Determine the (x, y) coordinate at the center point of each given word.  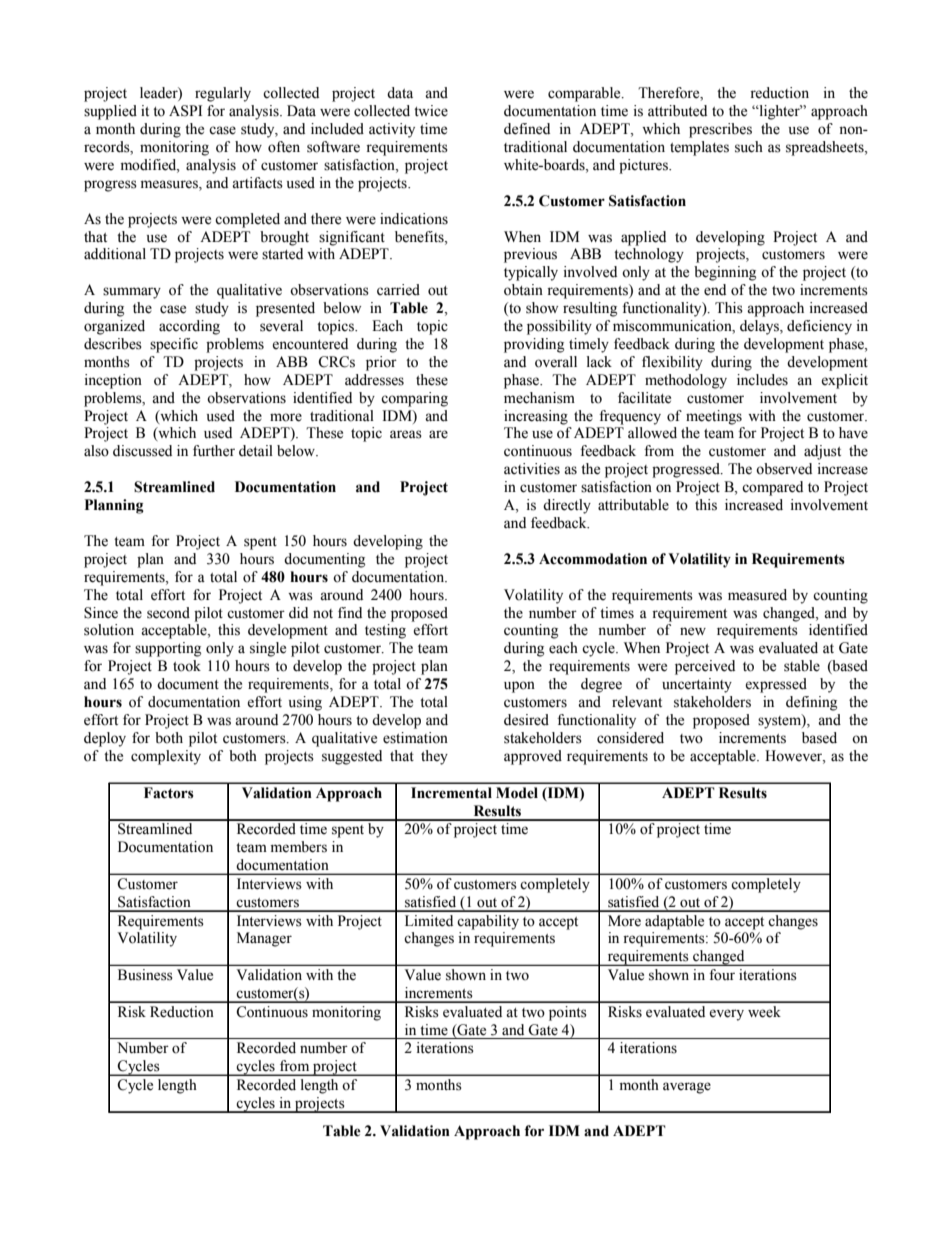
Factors (169, 793)
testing (385, 631)
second (168, 613)
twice (431, 111)
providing (534, 345)
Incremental (451, 793)
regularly (223, 94)
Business (145, 975)
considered (630, 738)
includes (762, 380)
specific (174, 345)
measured (757, 595)
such (749, 147)
